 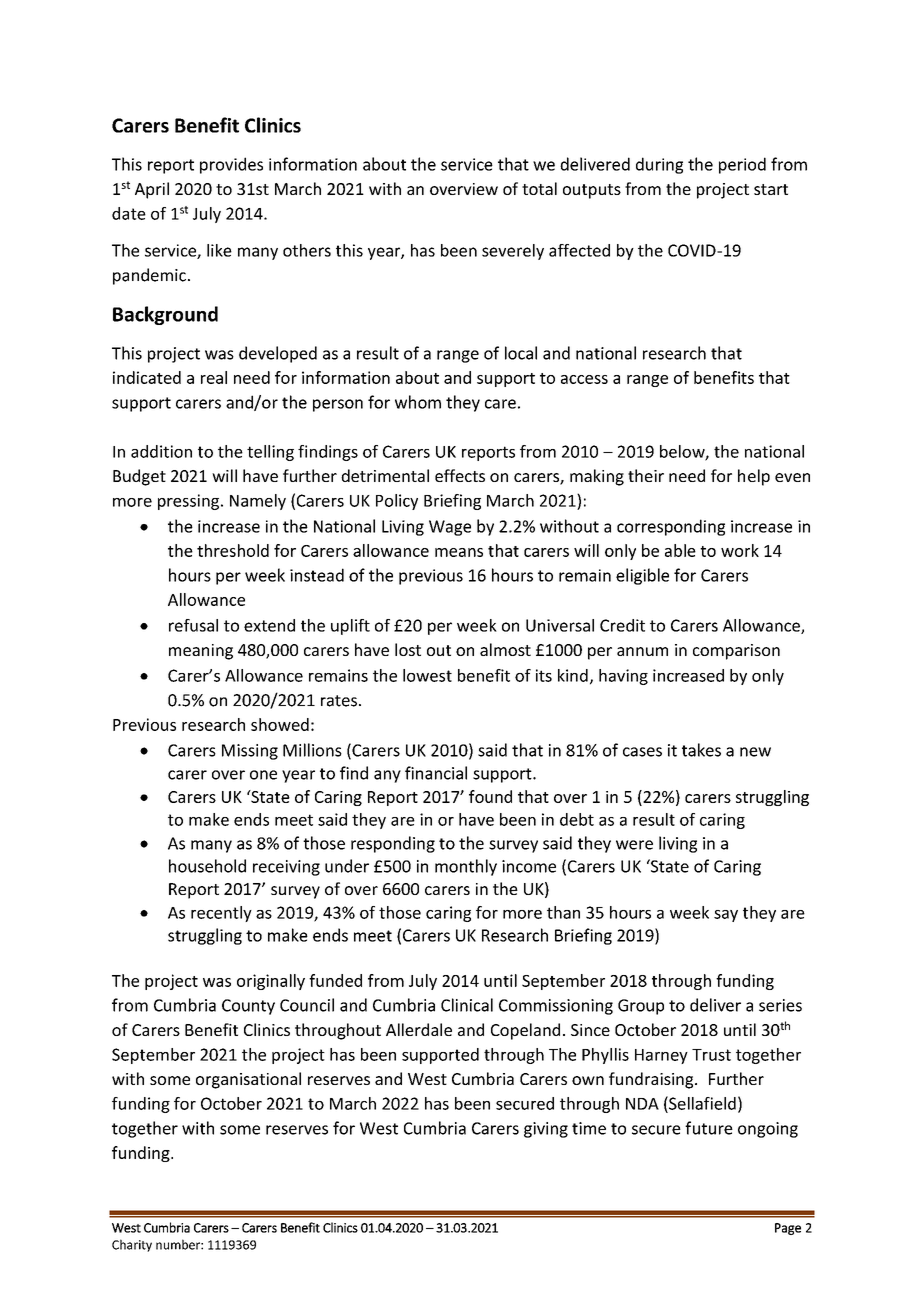 I want to click on Clinical, so click(x=467, y=1005).
